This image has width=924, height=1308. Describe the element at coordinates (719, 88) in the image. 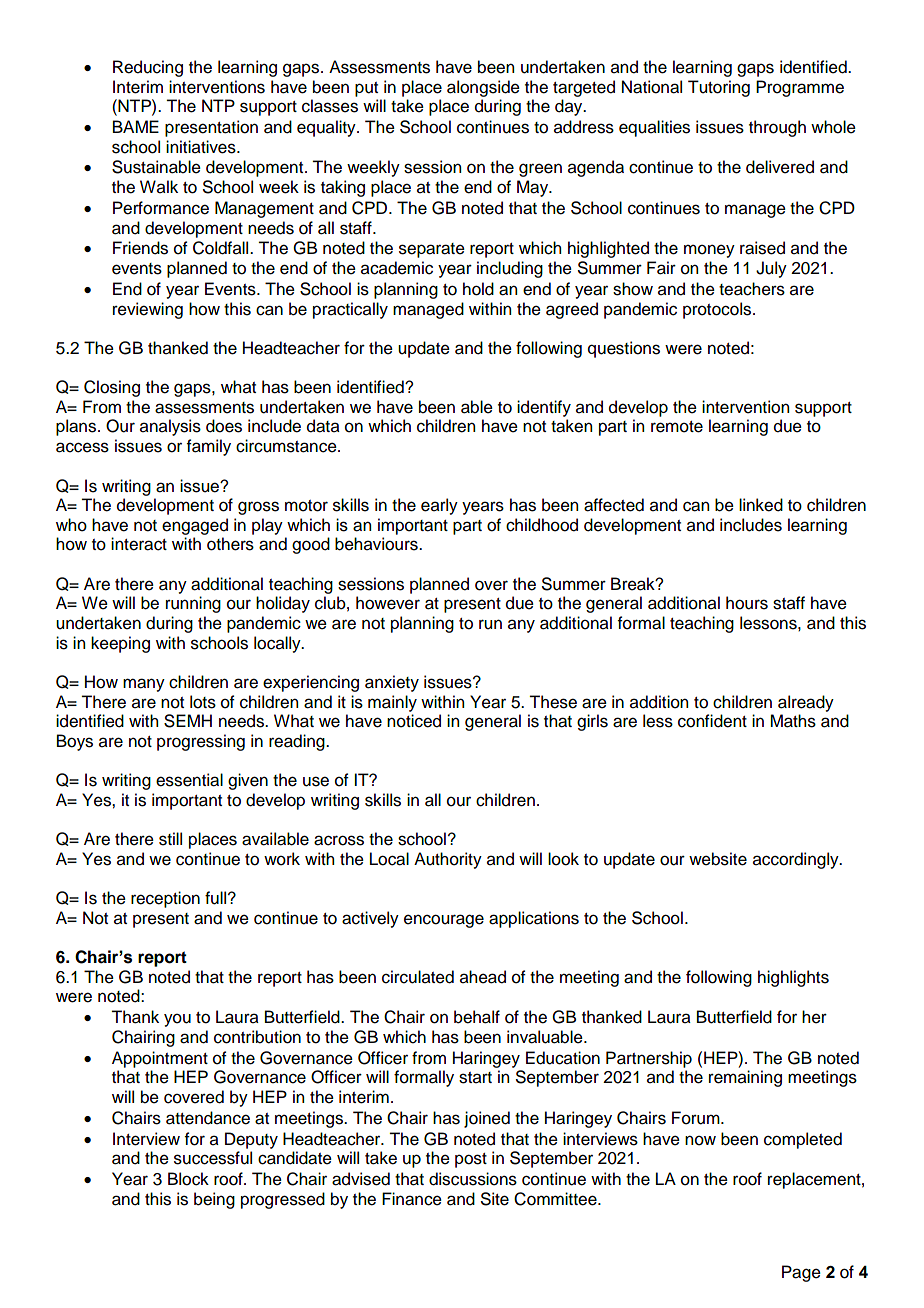

I see `Tutoring` at that location.
